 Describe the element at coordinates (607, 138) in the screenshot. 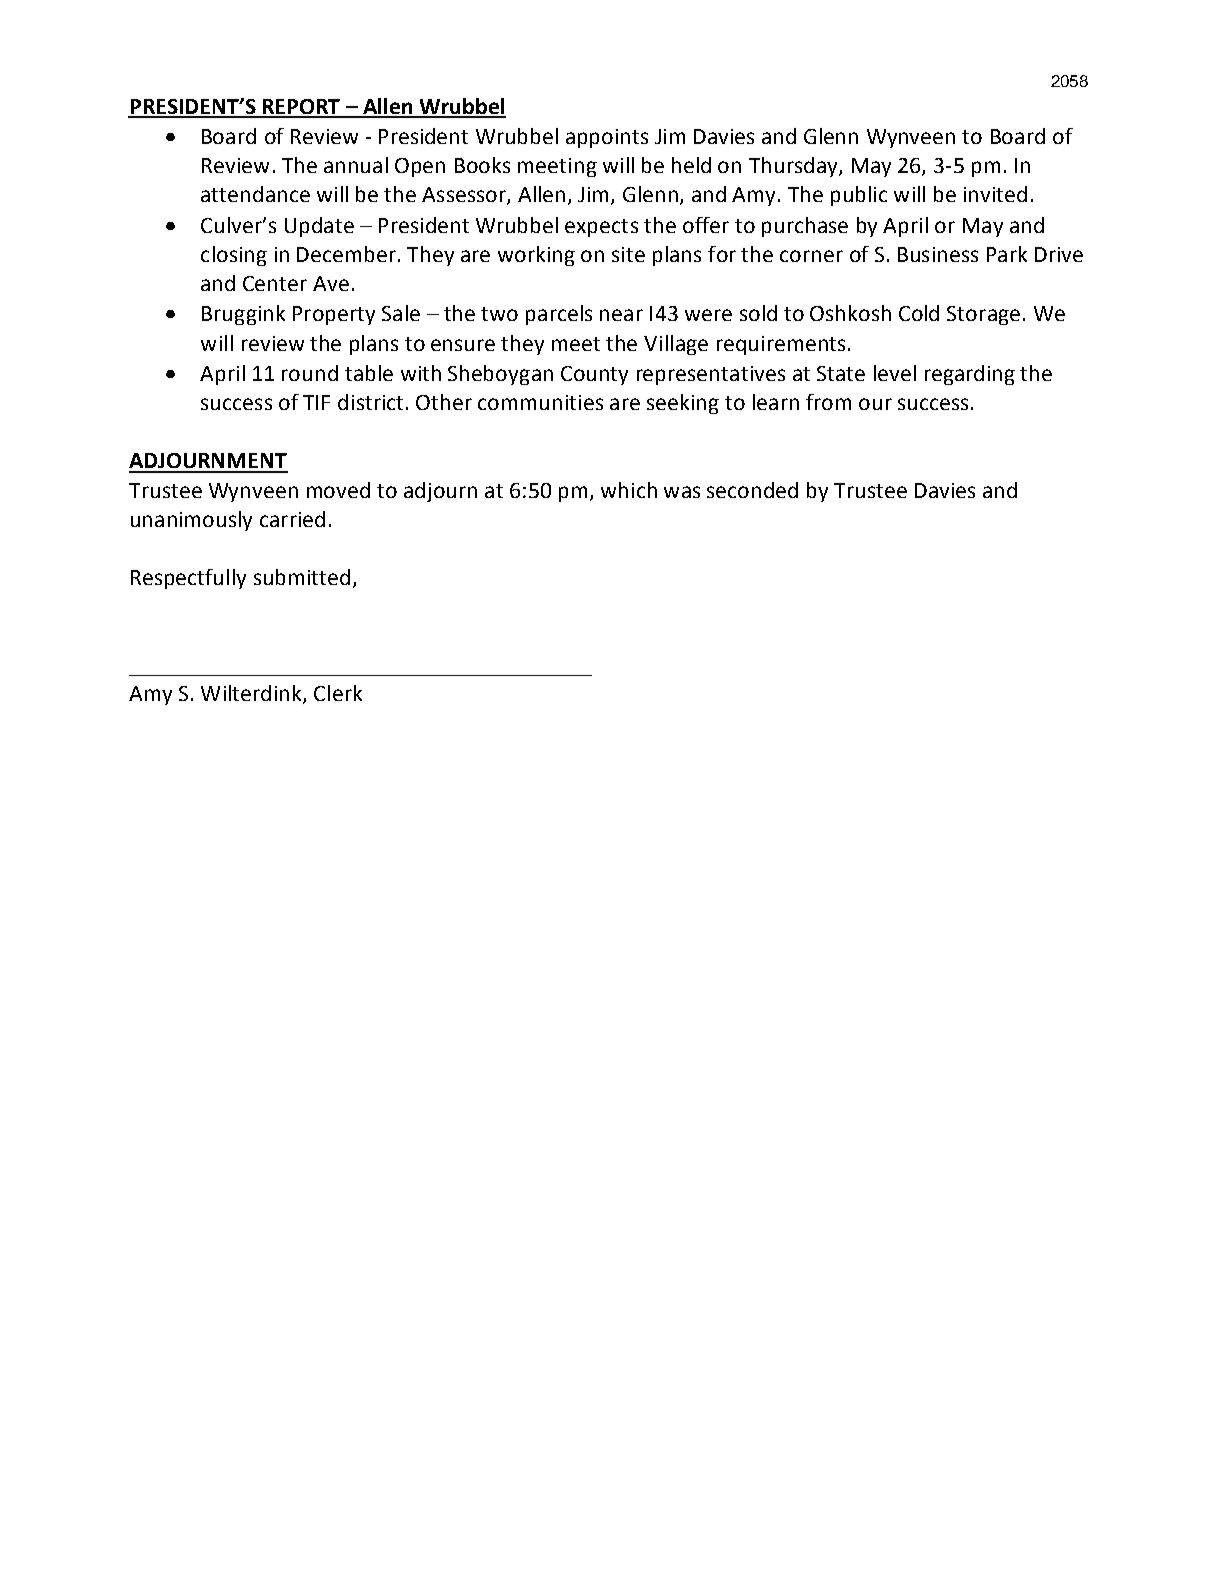

I see `appoints` at that location.
